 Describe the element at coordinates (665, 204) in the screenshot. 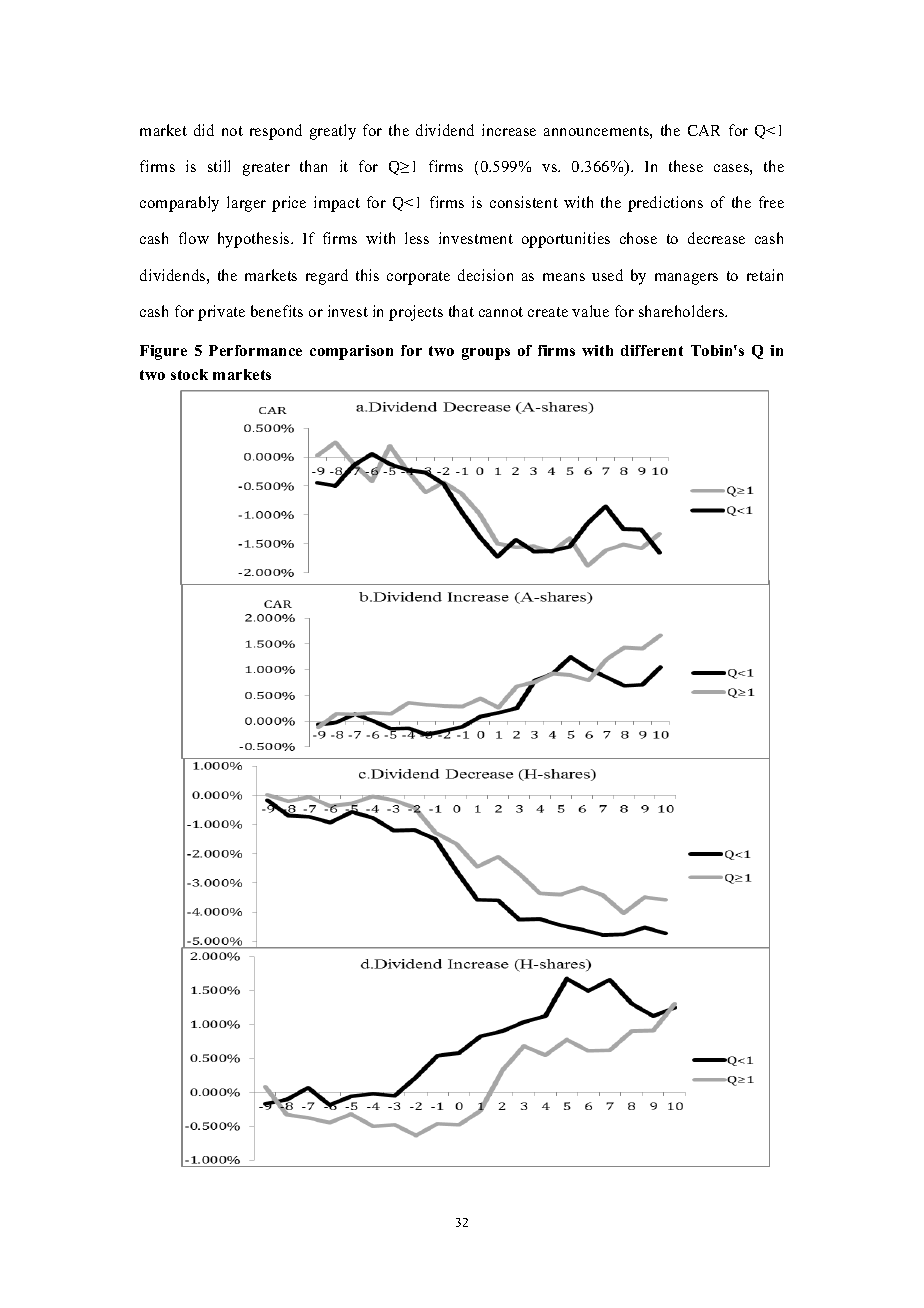

I see `predictions` at that location.
